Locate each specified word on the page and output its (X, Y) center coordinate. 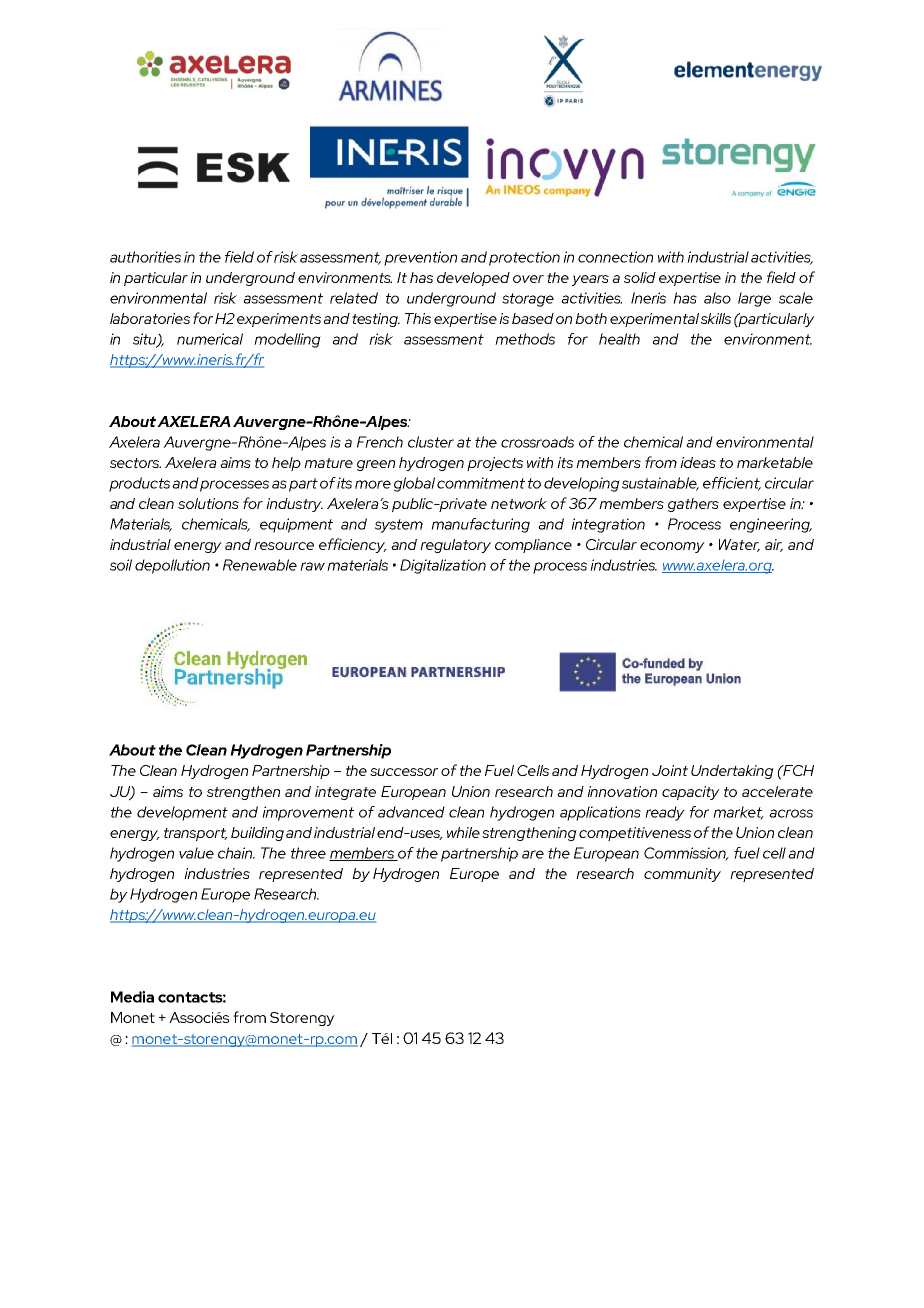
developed (473, 279)
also (717, 298)
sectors (135, 463)
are (533, 854)
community (682, 875)
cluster (431, 442)
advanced (411, 812)
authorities (145, 257)
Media (132, 997)
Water (739, 545)
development (182, 813)
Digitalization (443, 566)
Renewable (260, 565)
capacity (691, 793)
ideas (698, 462)
